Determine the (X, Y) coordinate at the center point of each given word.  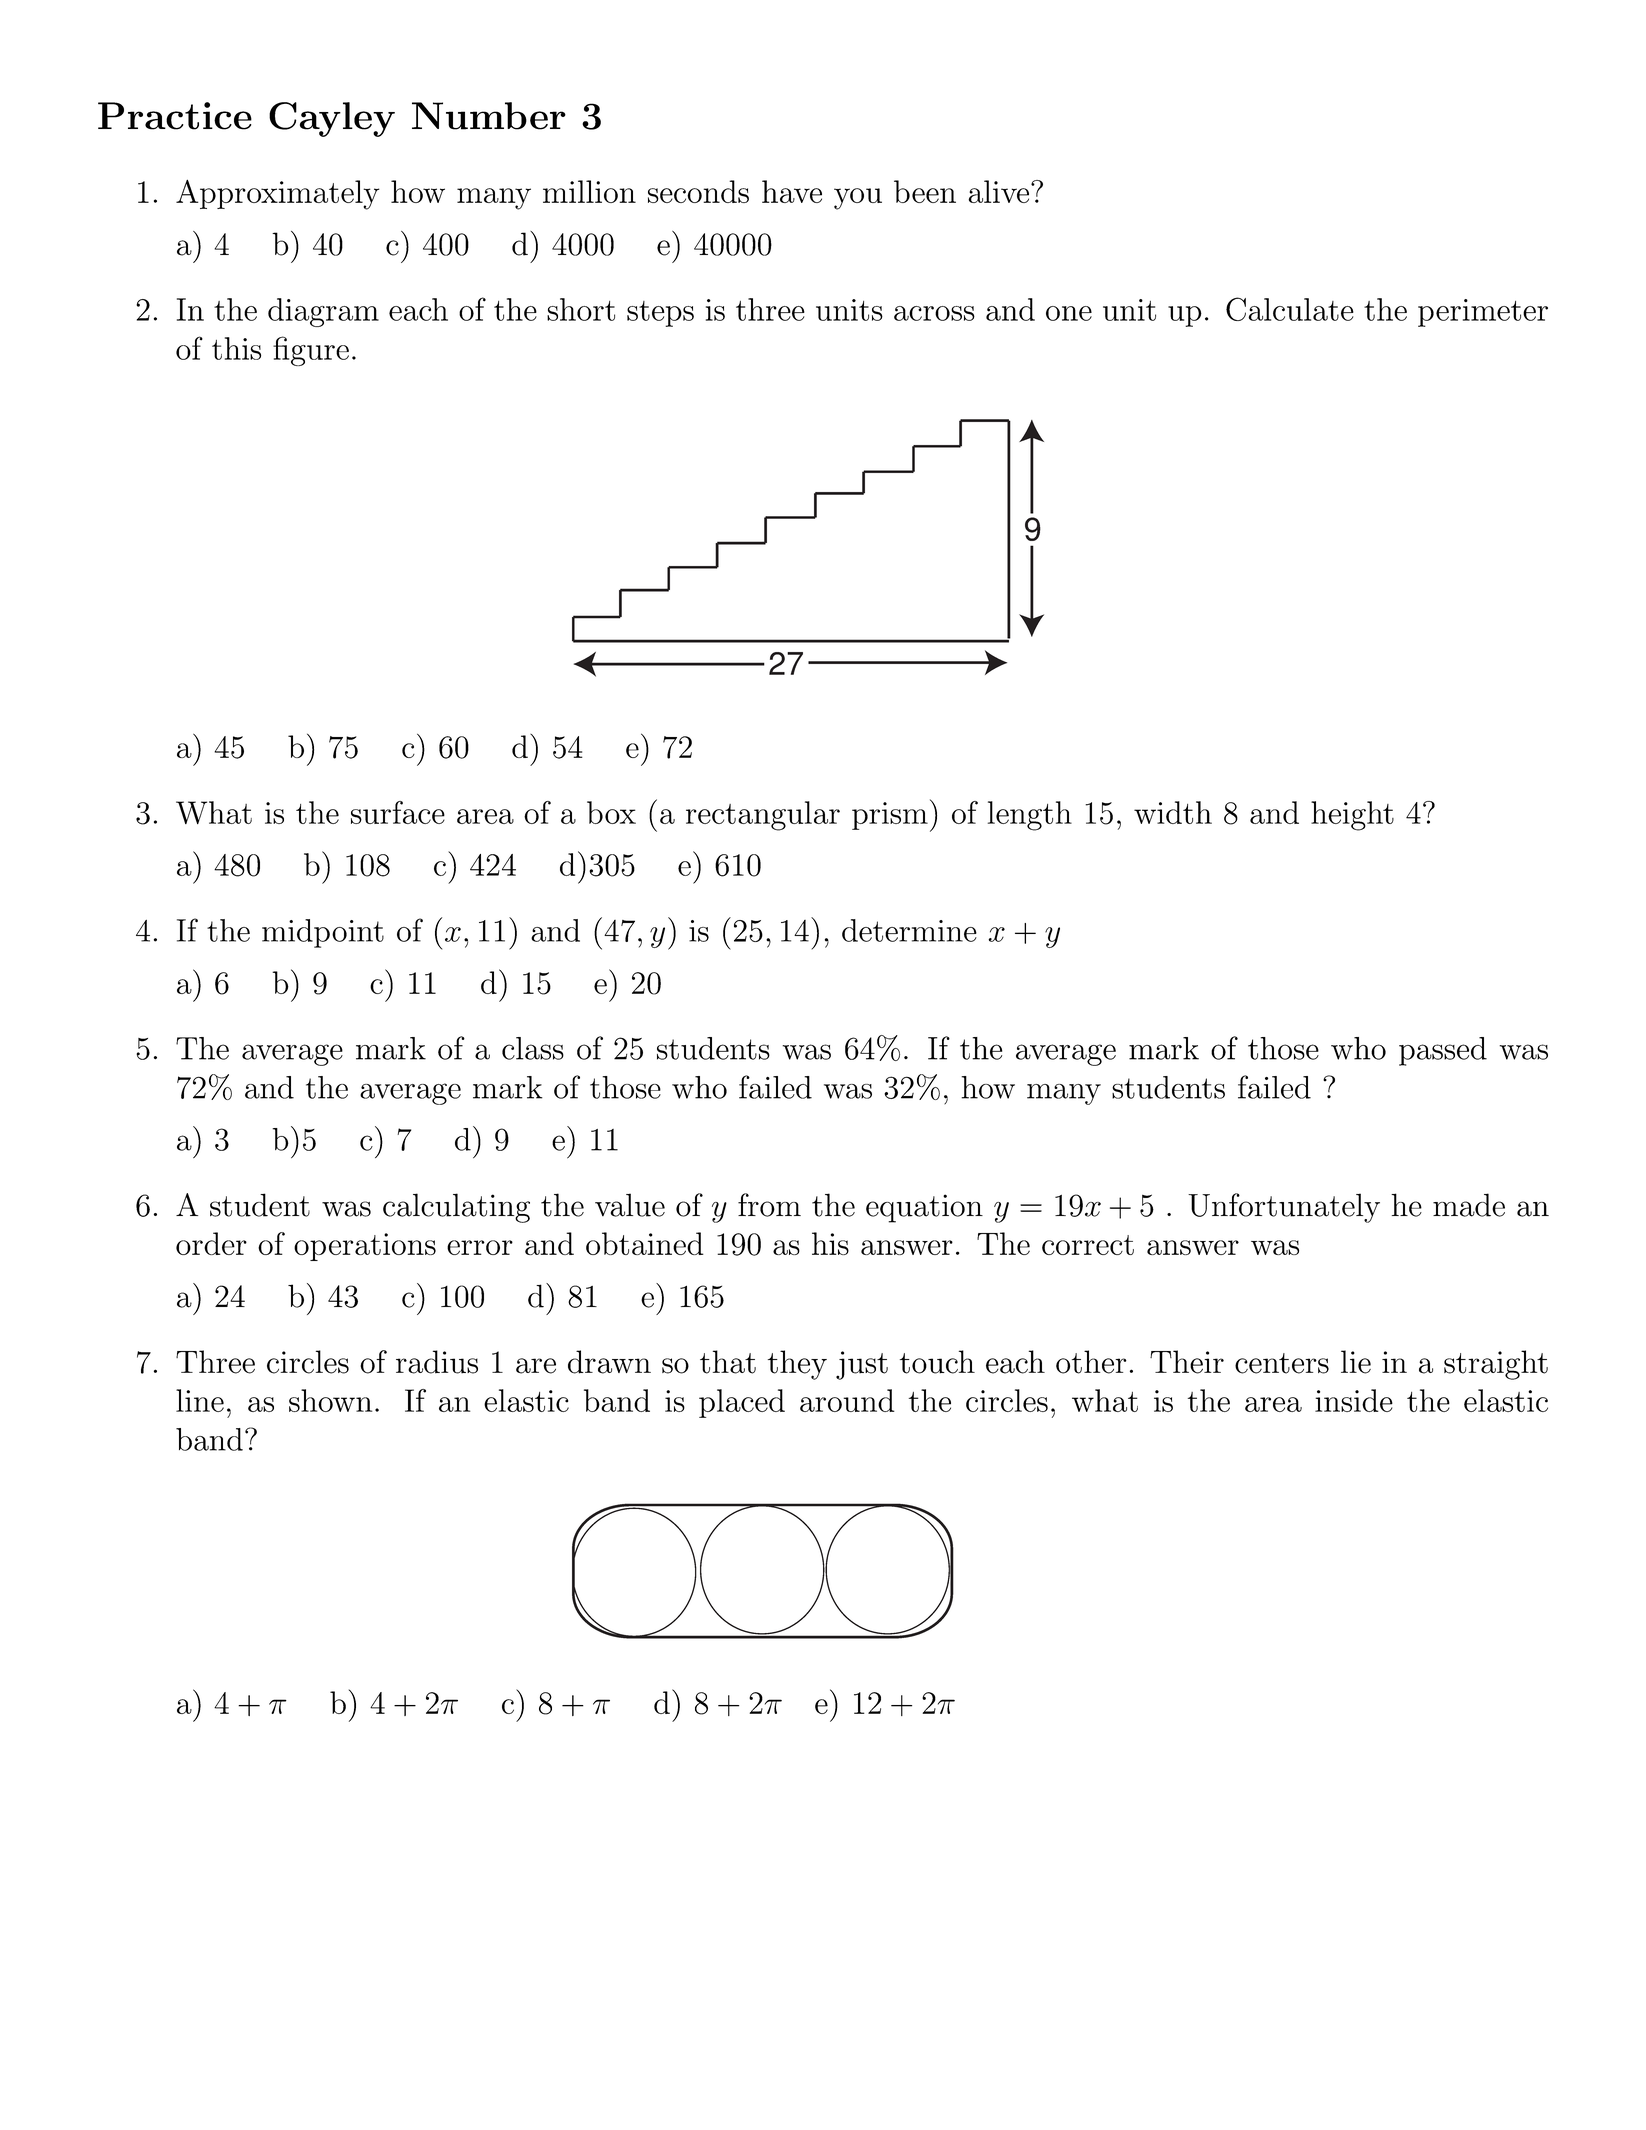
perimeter (1483, 313)
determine (909, 930)
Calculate (1290, 309)
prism (890, 816)
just (862, 1365)
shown (330, 1400)
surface (398, 812)
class (533, 1048)
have (792, 191)
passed (1443, 1051)
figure (311, 351)
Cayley (332, 119)
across (934, 313)
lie (1356, 1362)
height (1352, 816)
